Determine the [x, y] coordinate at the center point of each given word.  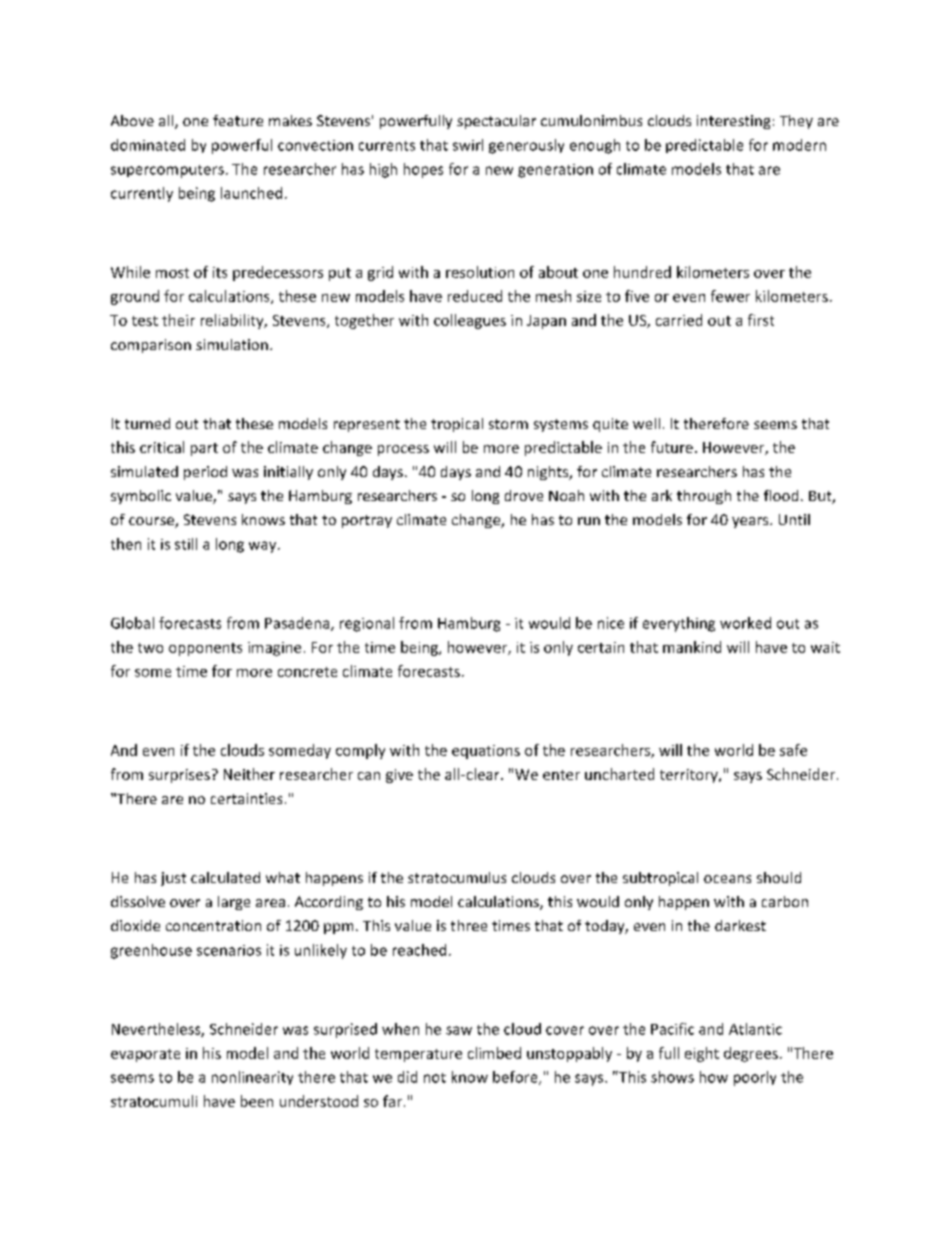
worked [745, 623]
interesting [733, 122]
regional [367, 624]
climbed [494, 1053]
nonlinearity [252, 1078]
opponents [205, 649]
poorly [755, 1078]
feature [238, 120]
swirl [468, 145]
